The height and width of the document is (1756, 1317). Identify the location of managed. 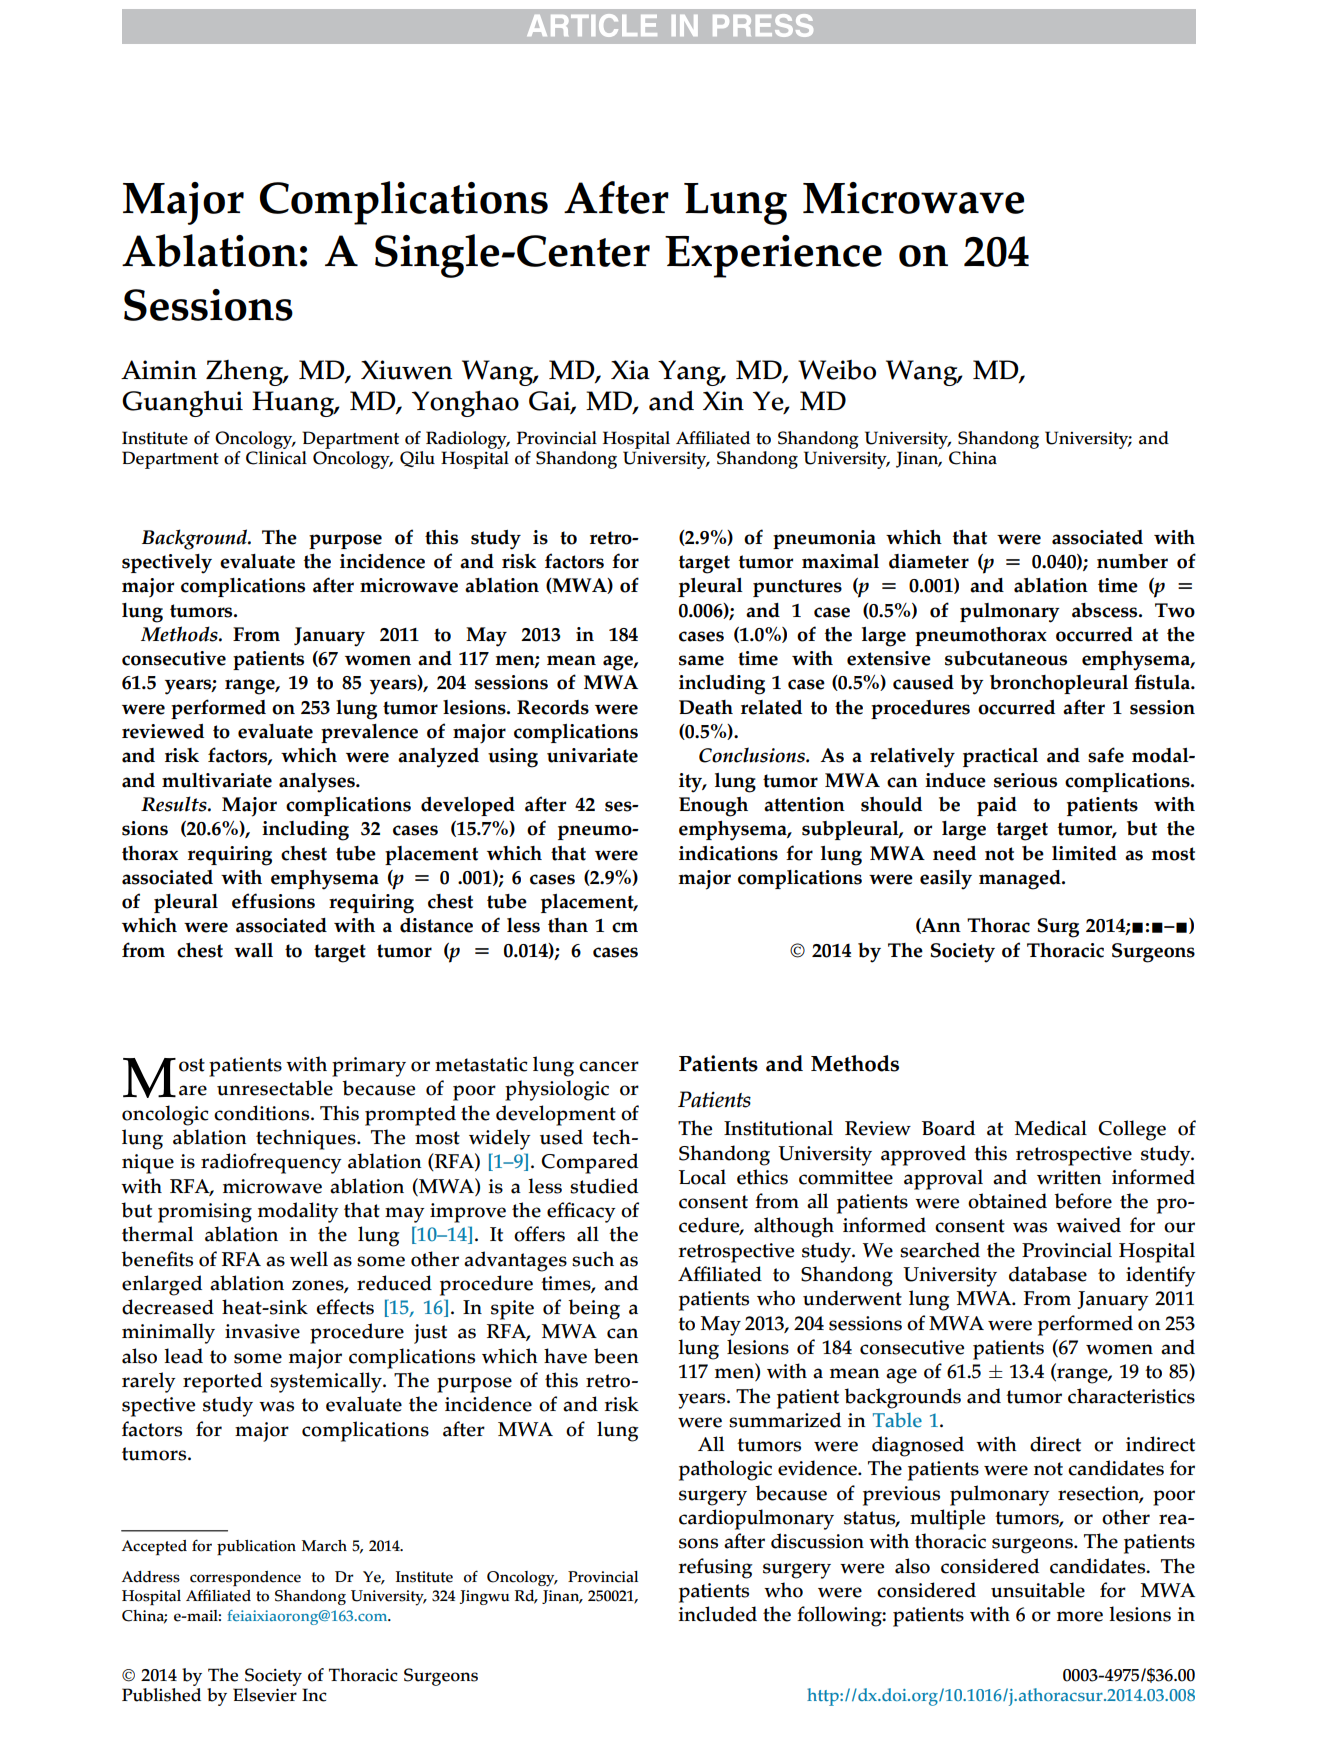
(1021, 880).
